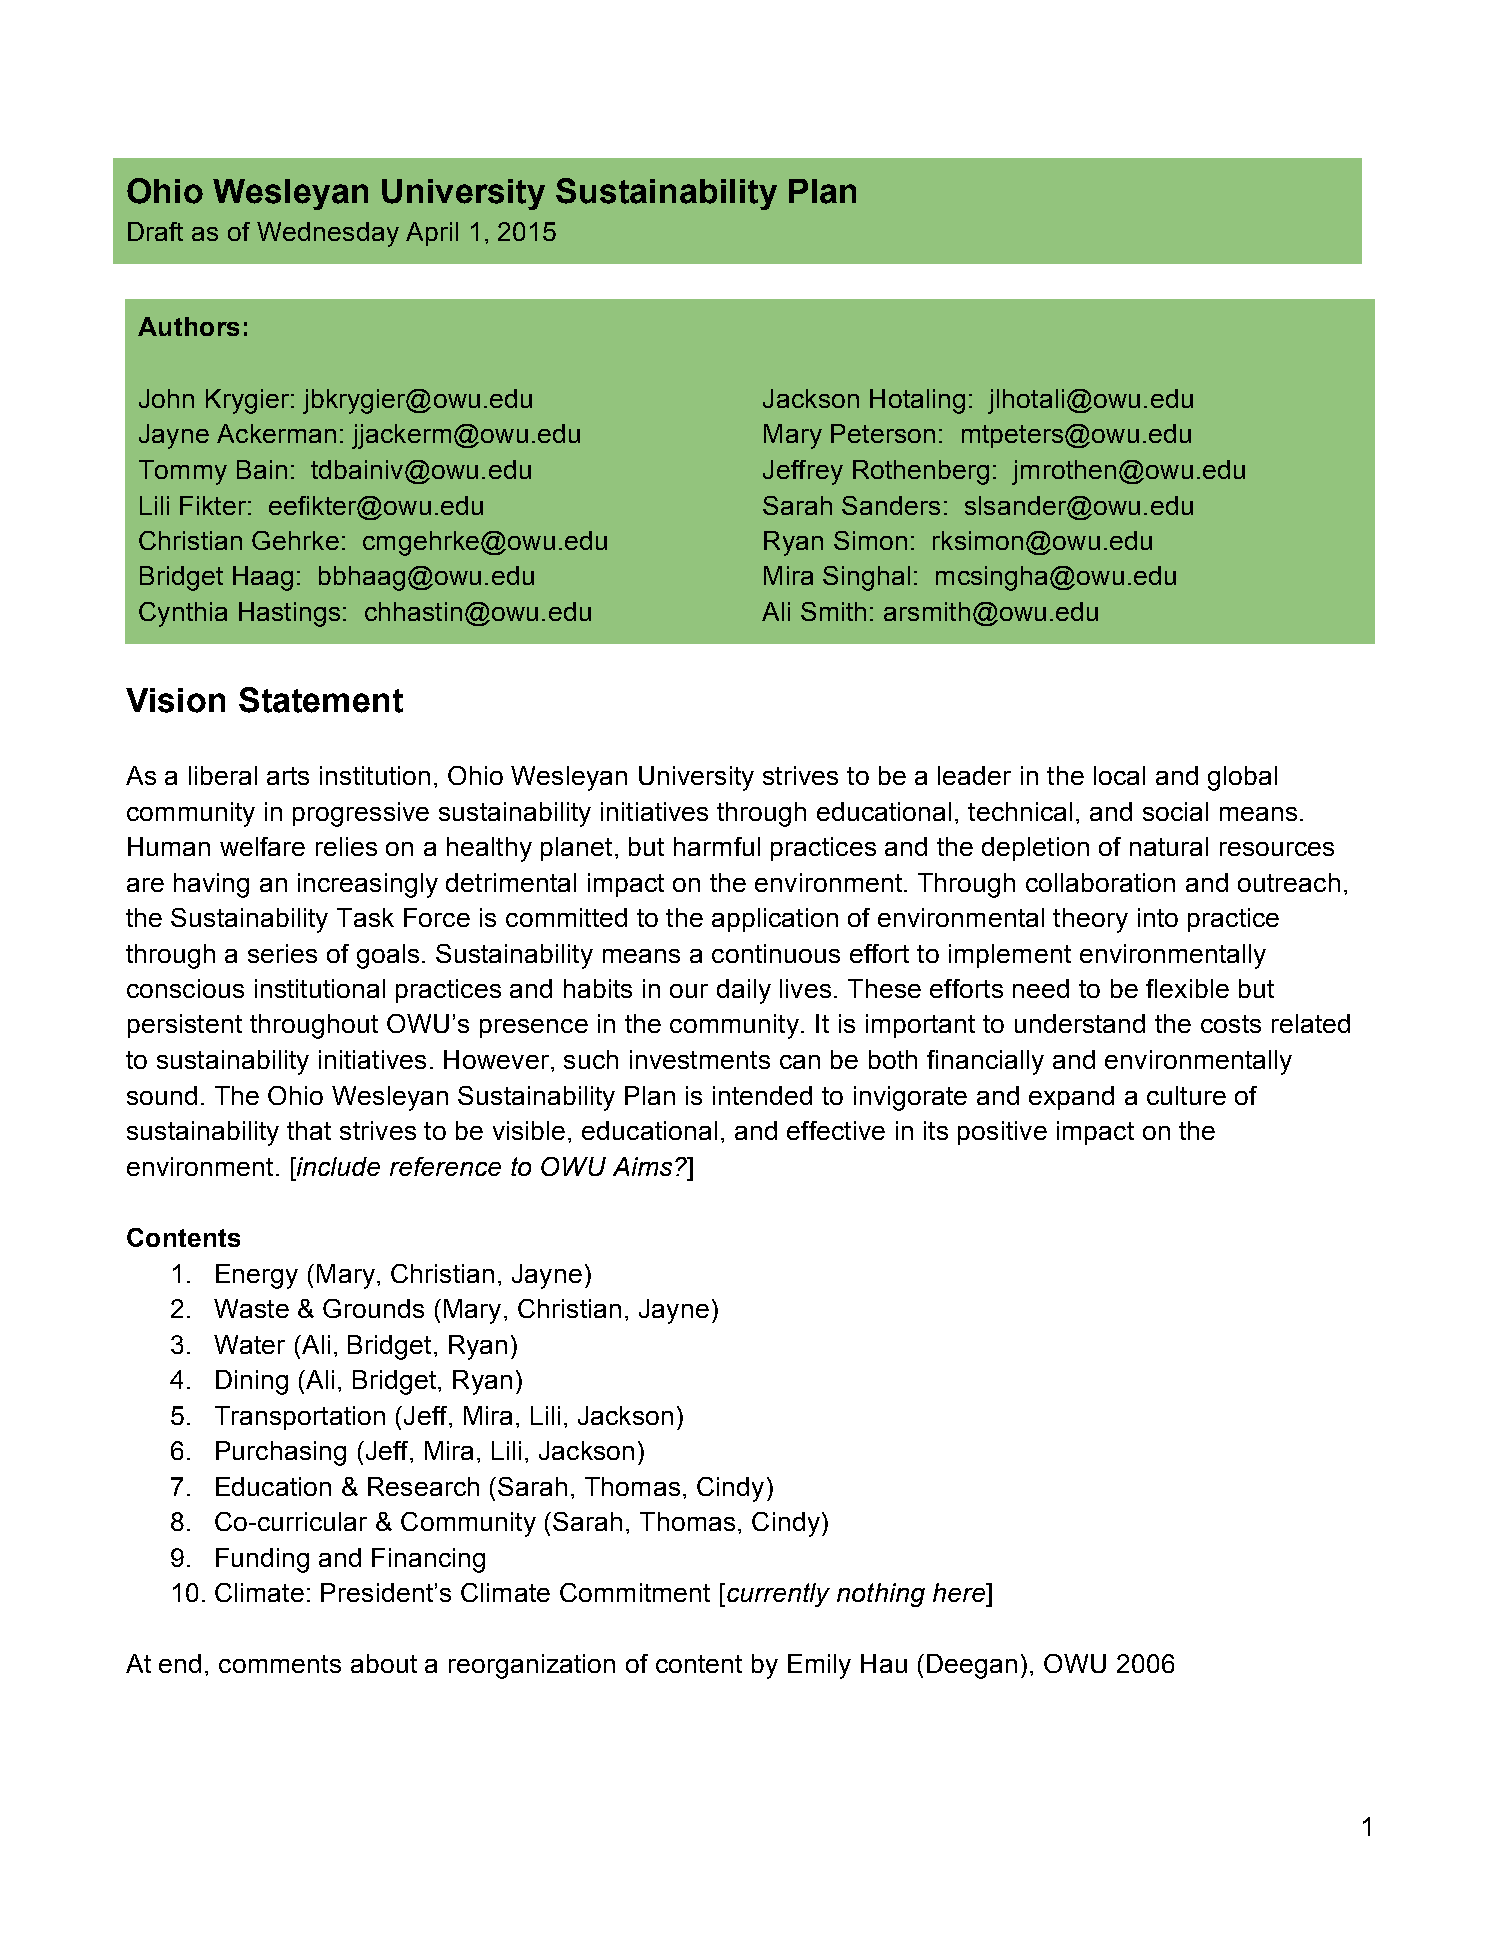 This screenshot has width=1495, height=1935. I want to click on Aims, so click(642, 1166).
